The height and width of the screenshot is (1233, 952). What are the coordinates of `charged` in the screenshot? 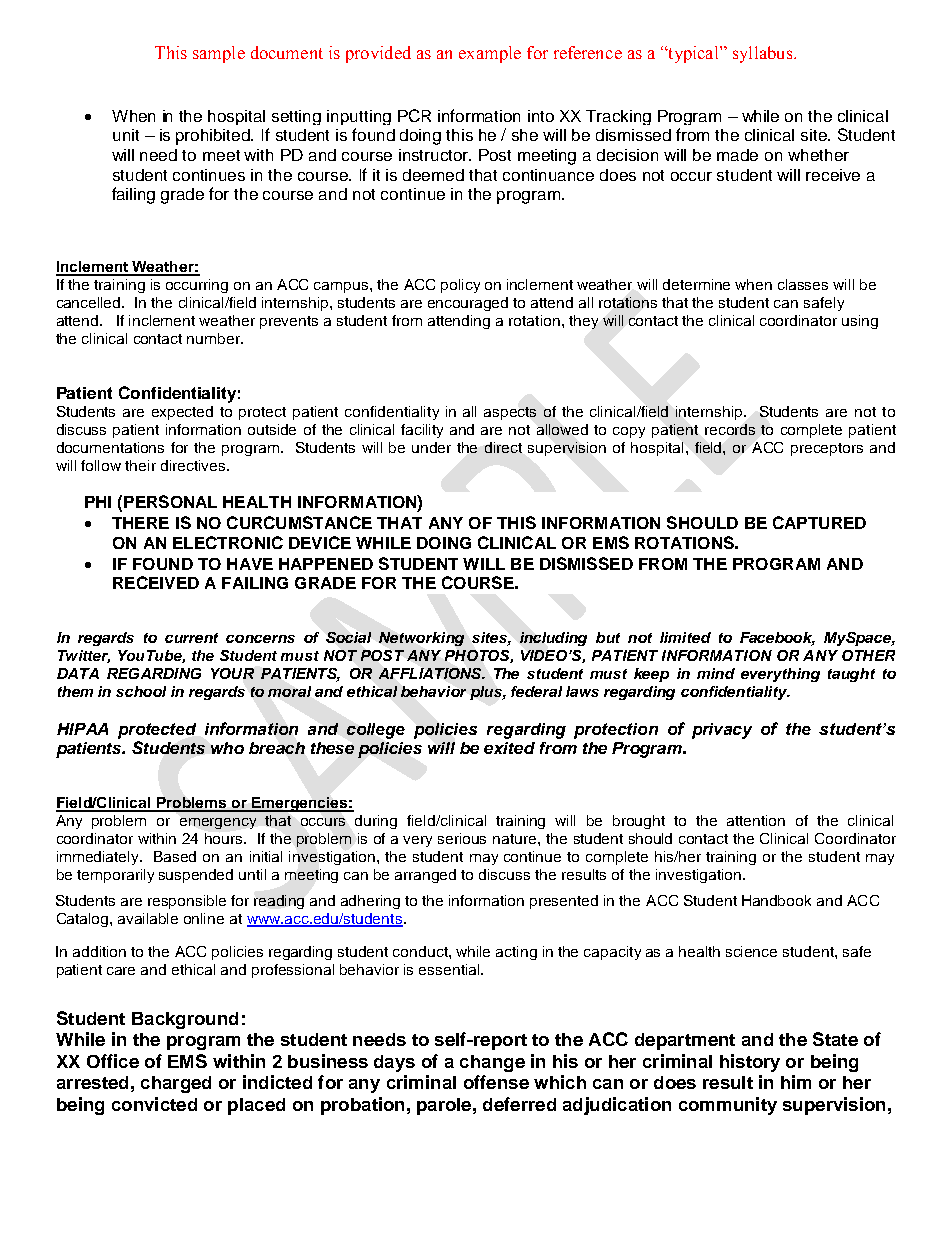 It's located at (176, 1084).
